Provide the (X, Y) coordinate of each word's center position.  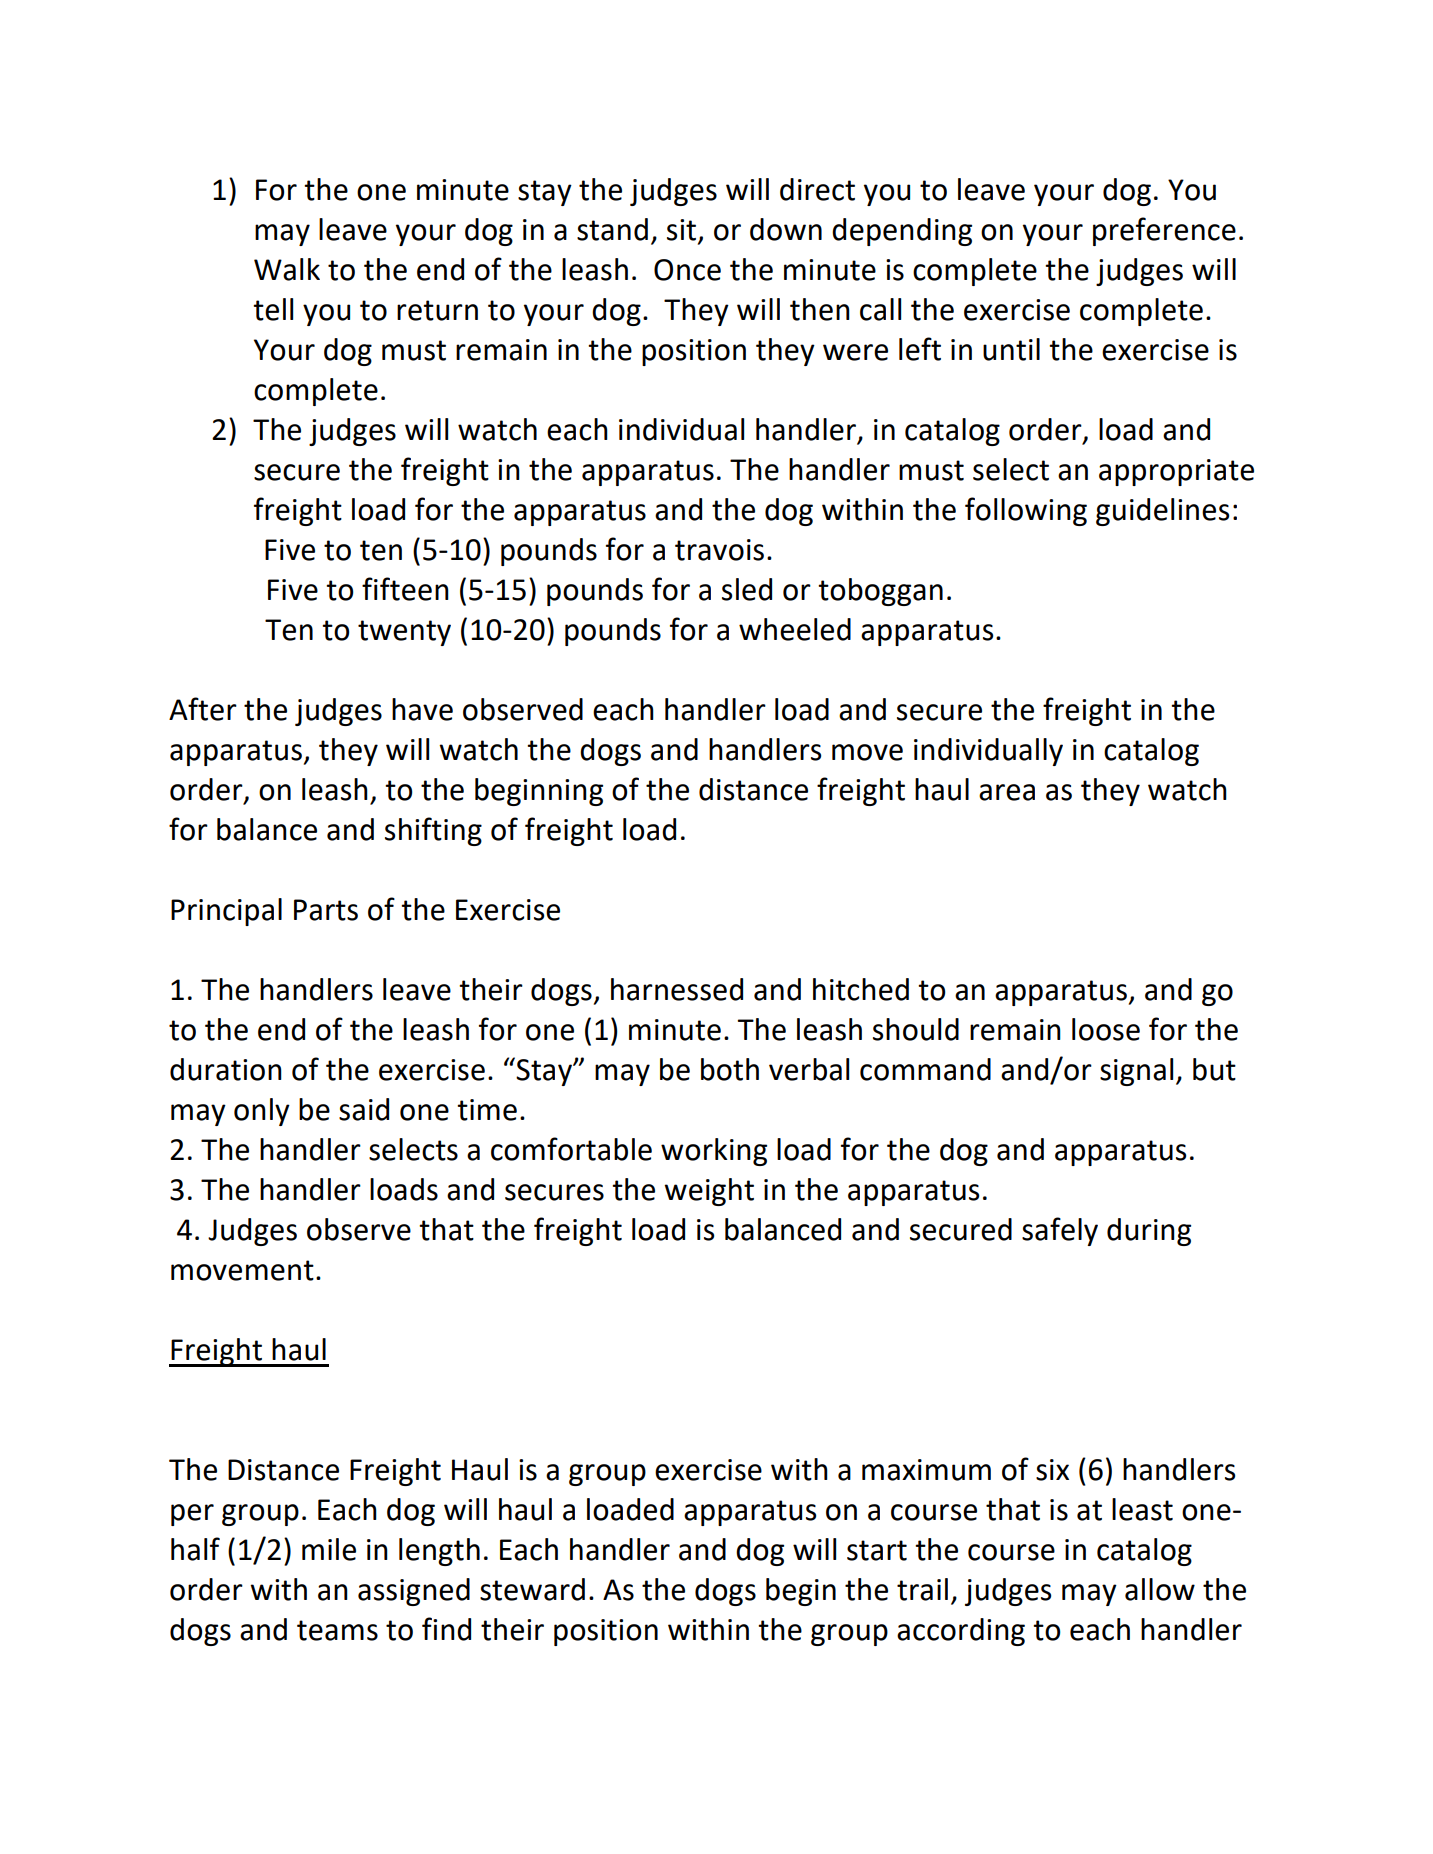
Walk (287, 269)
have (422, 709)
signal (1136, 1072)
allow (1160, 1589)
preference (1164, 231)
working (714, 1152)
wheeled (795, 629)
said (364, 1109)
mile (329, 1549)
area (1007, 792)
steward (532, 1589)
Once (687, 270)
